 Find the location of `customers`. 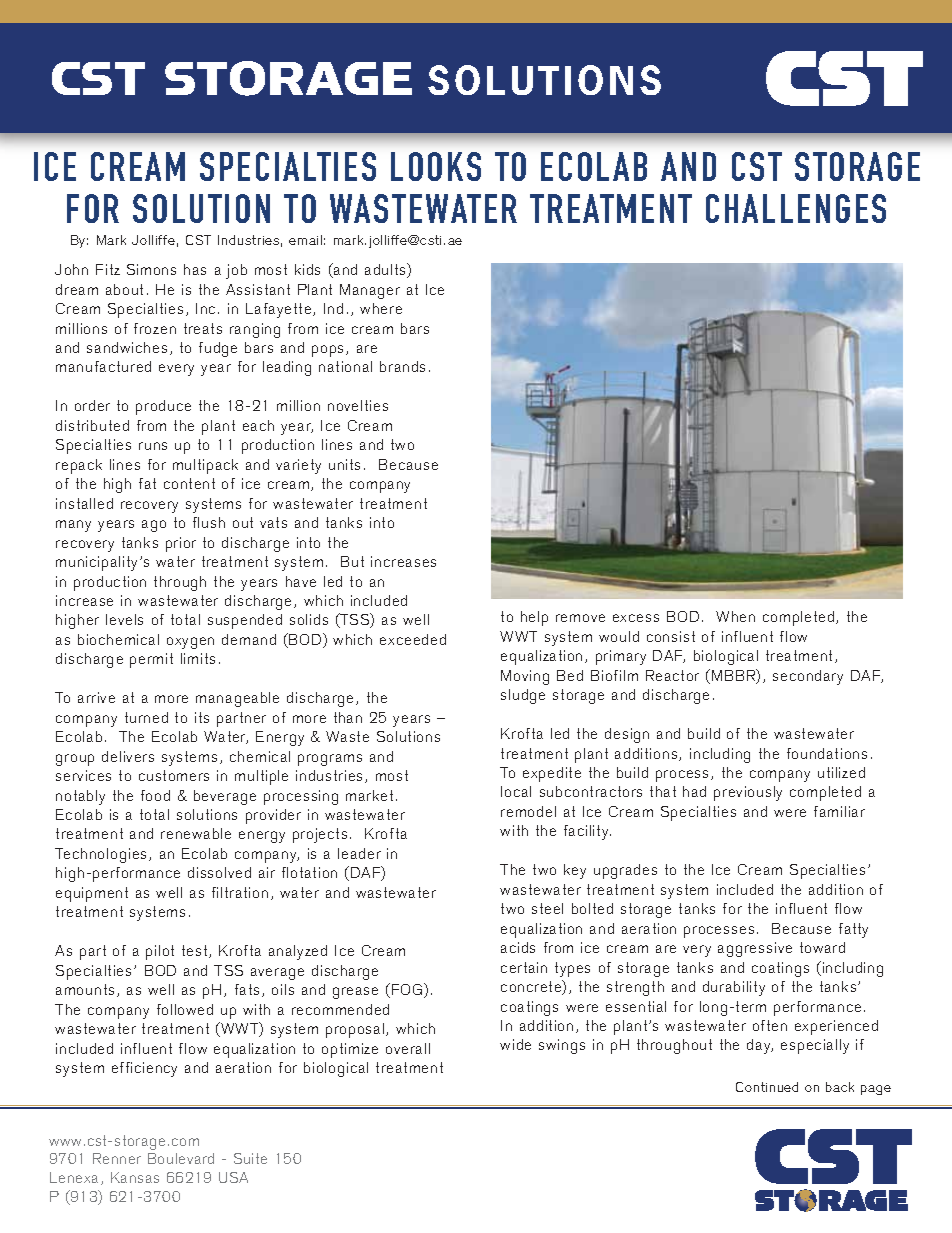

customers is located at coordinates (174, 775).
